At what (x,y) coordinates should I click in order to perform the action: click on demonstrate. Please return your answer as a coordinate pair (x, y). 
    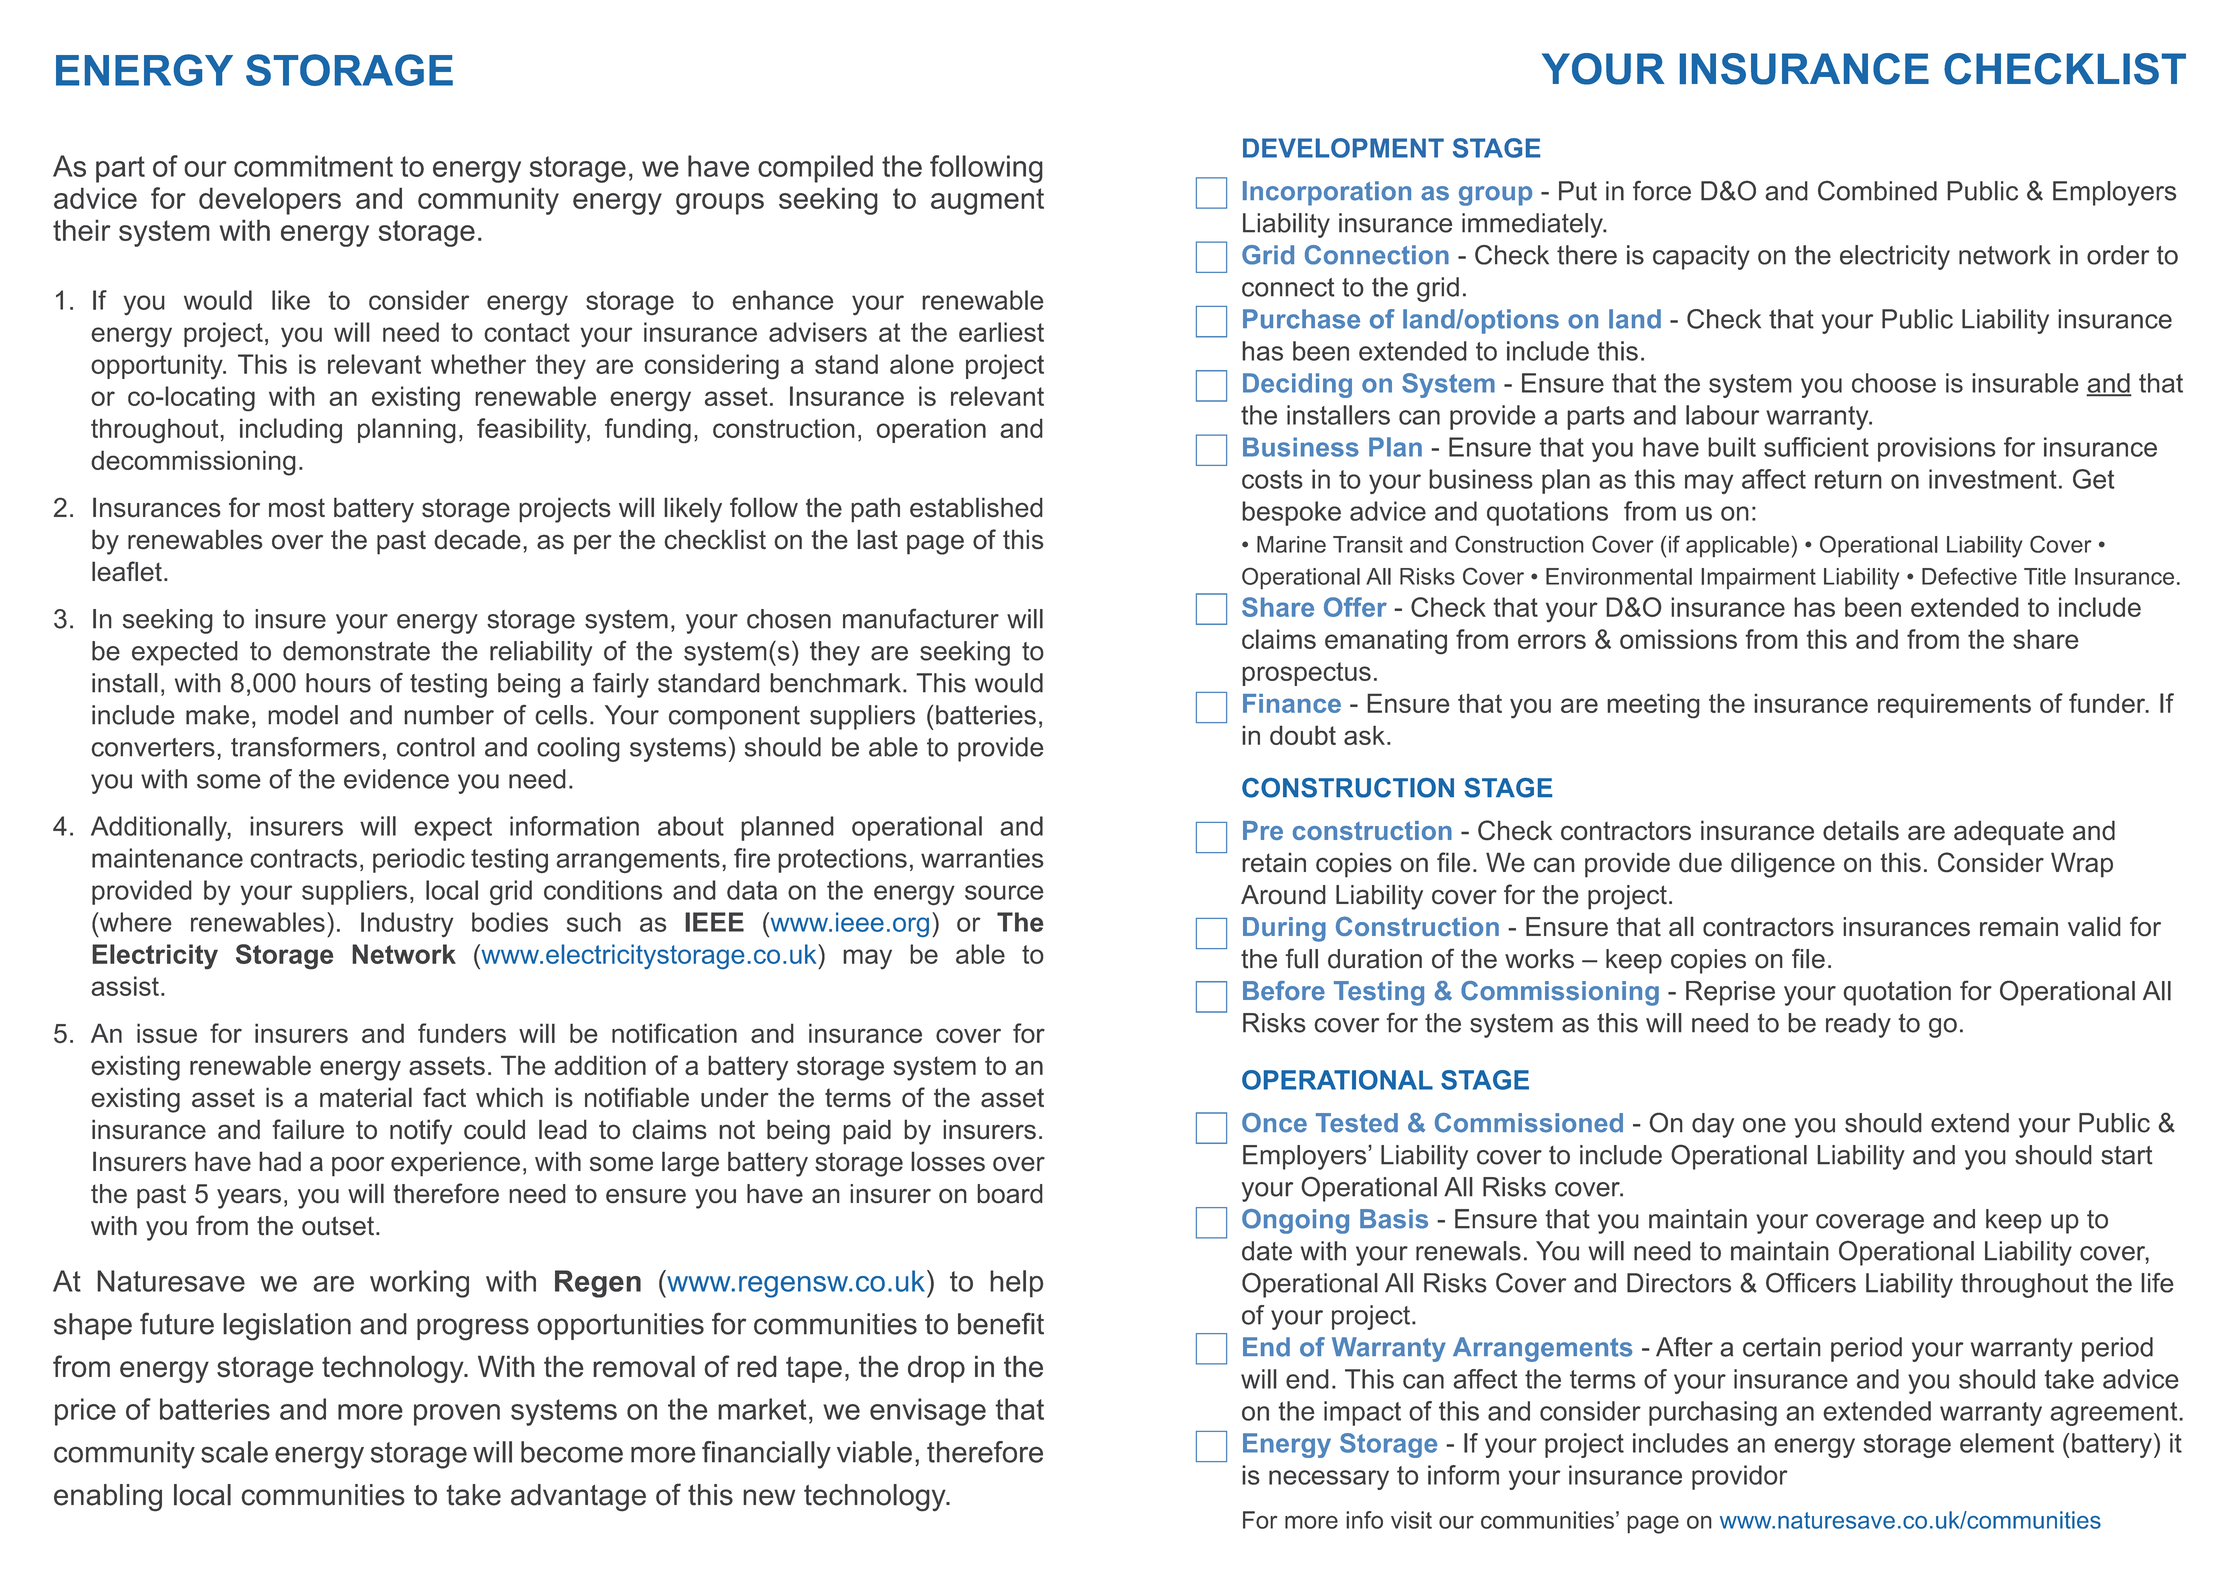
    Looking at the image, I should click on (356, 651).
